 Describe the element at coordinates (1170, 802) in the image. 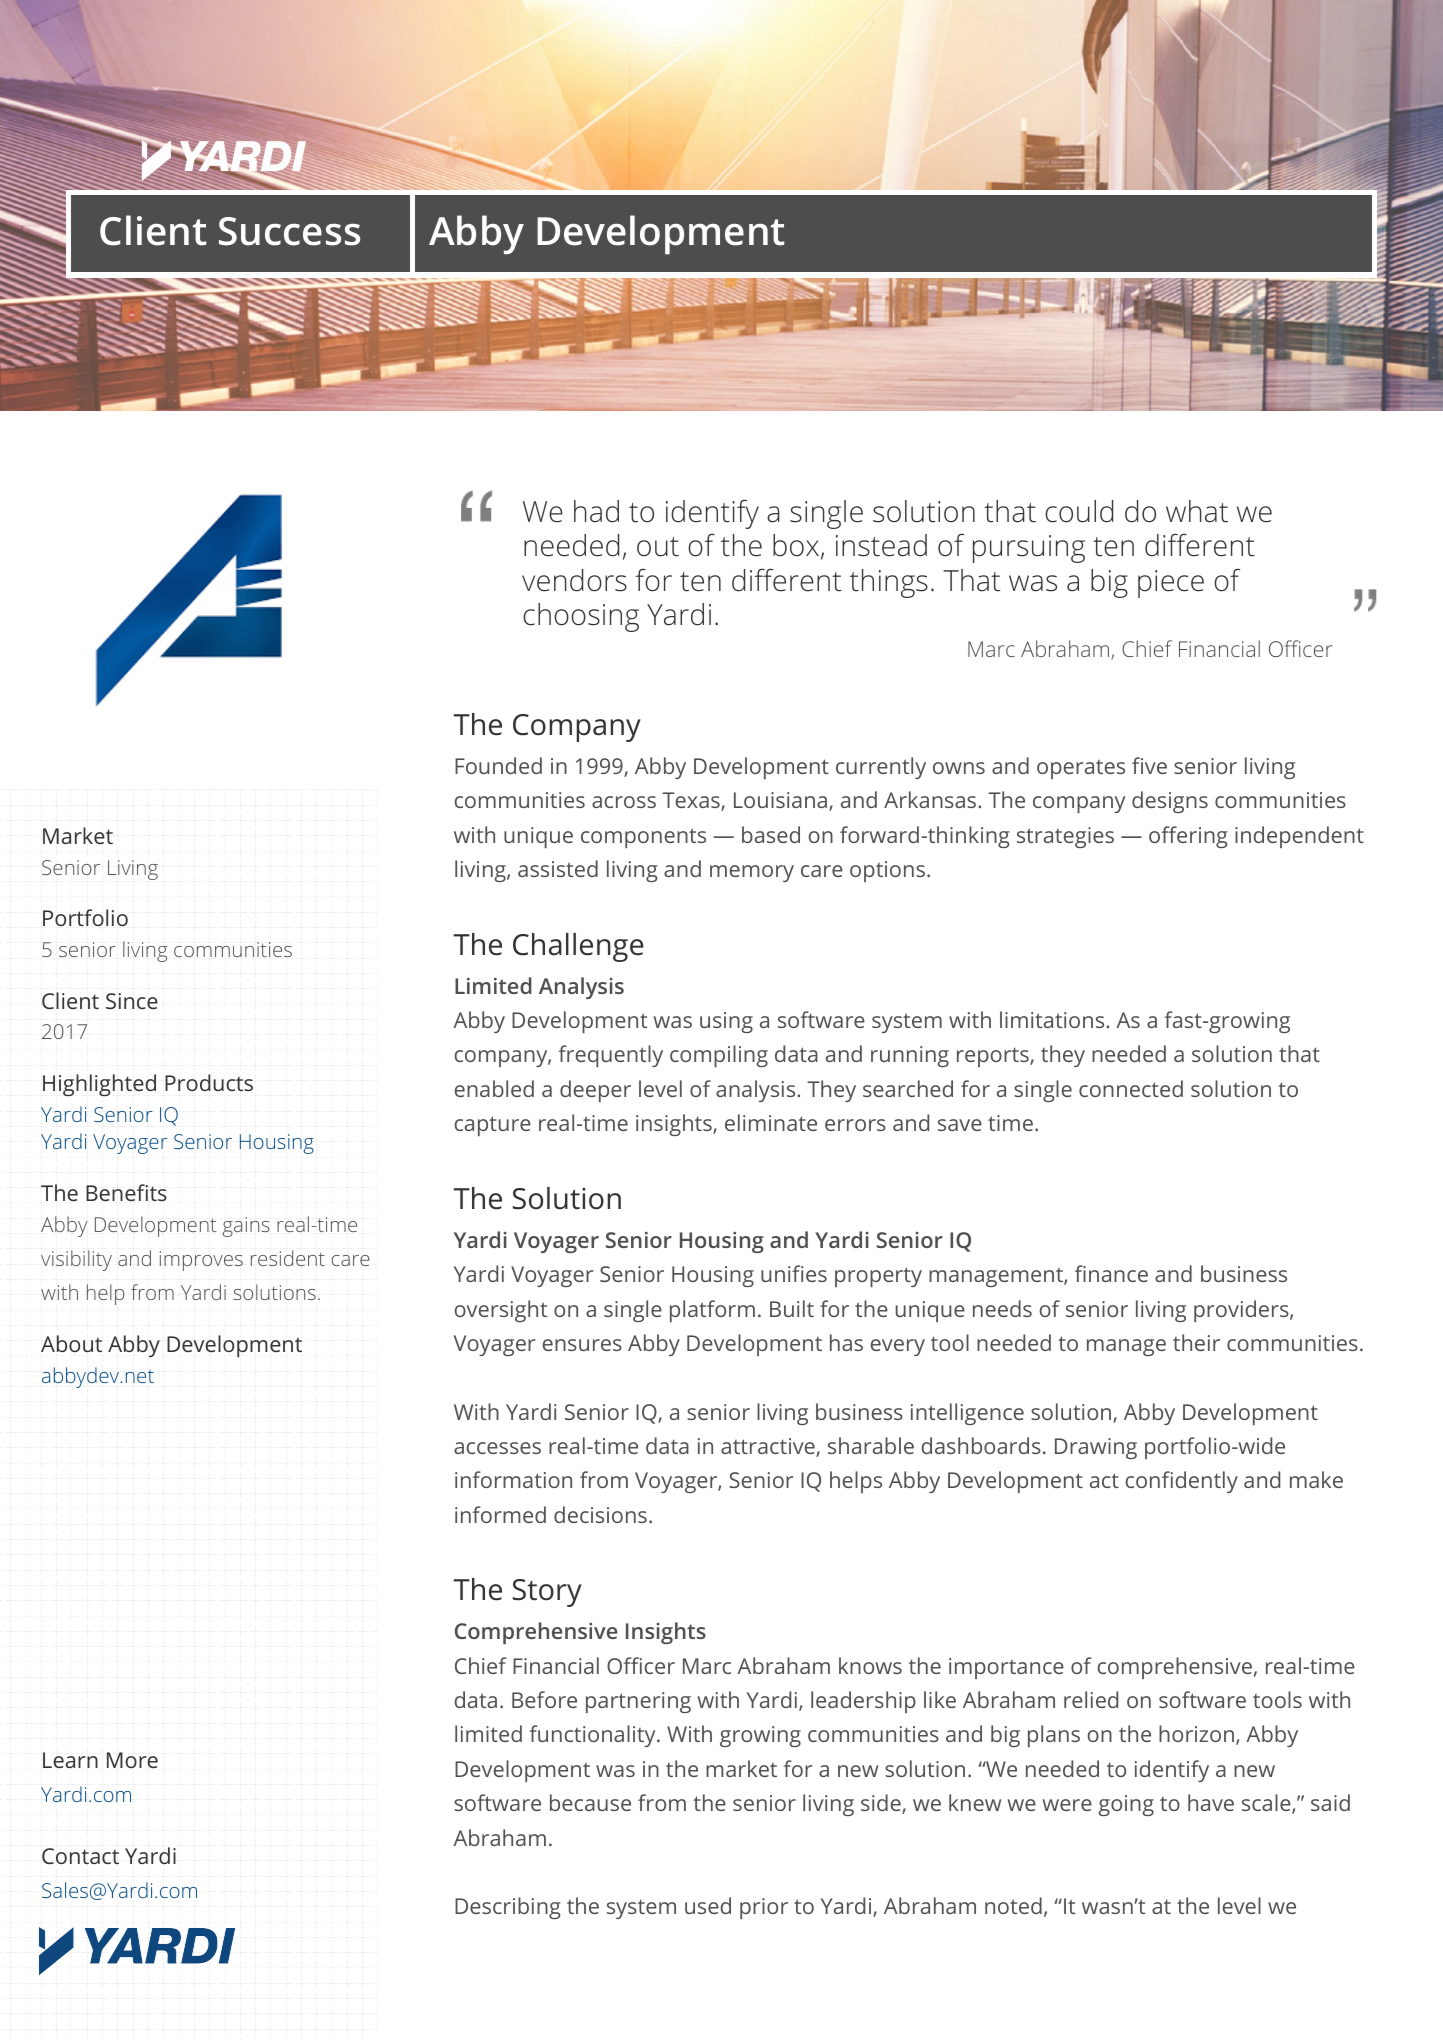

I see `designs` at that location.
